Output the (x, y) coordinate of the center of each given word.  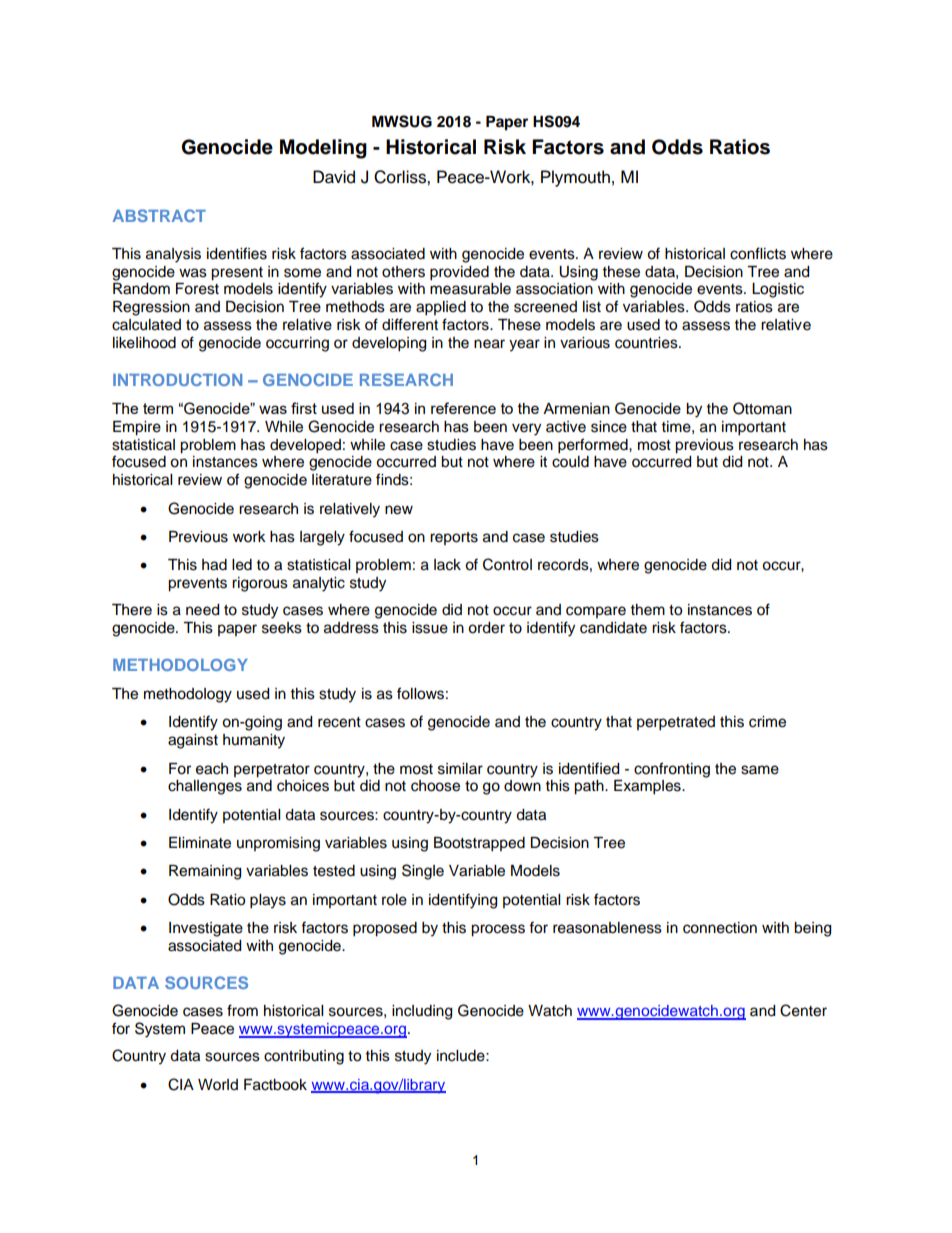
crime (767, 722)
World (218, 1085)
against (193, 741)
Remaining (205, 872)
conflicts (758, 253)
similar (460, 769)
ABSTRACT (159, 215)
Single (423, 872)
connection (720, 928)
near (489, 344)
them (648, 610)
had (214, 565)
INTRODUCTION (177, 379)
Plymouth (575, 178)
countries (647, 343)
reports (454, 538)
